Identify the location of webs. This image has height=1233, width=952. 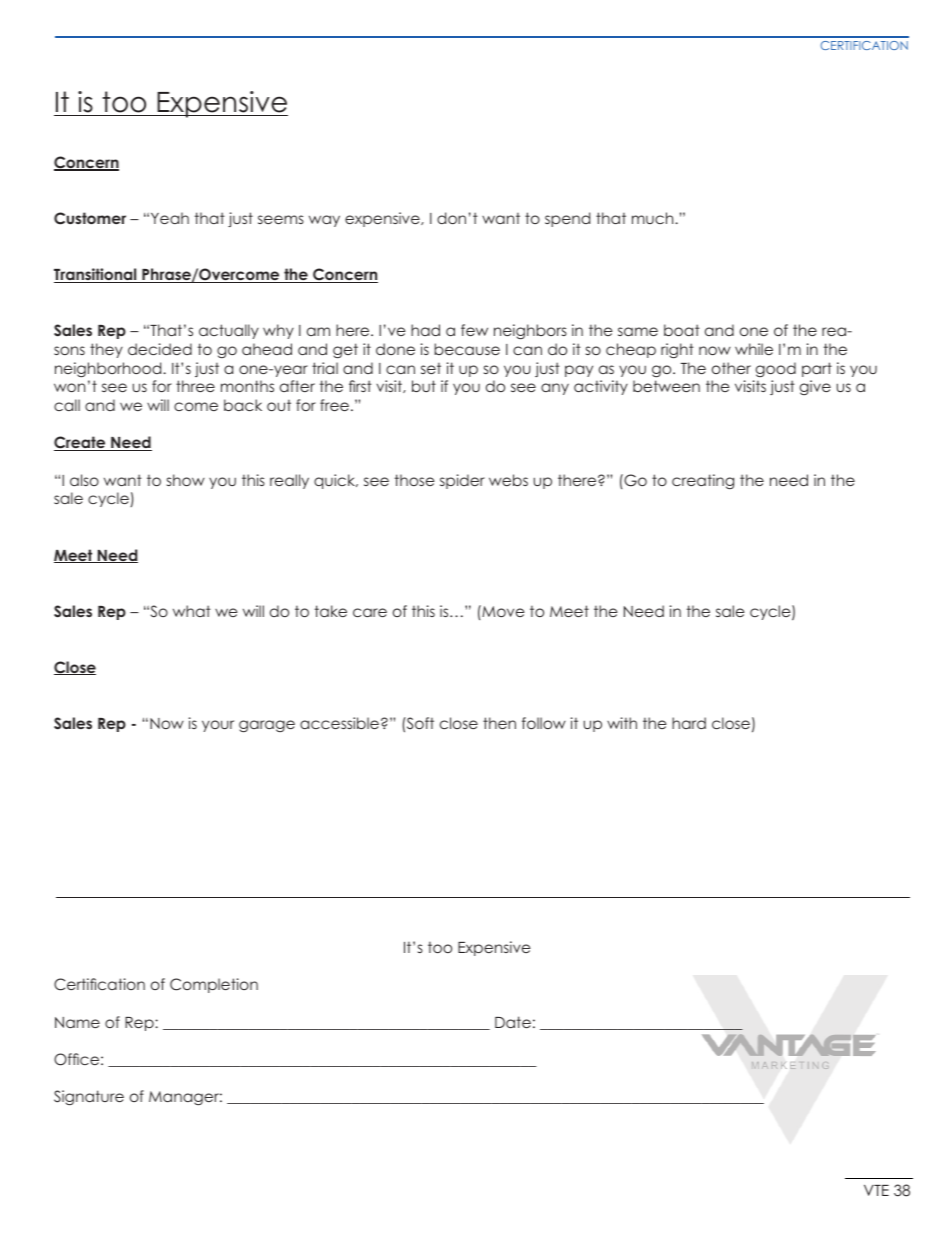
(508, 480).
